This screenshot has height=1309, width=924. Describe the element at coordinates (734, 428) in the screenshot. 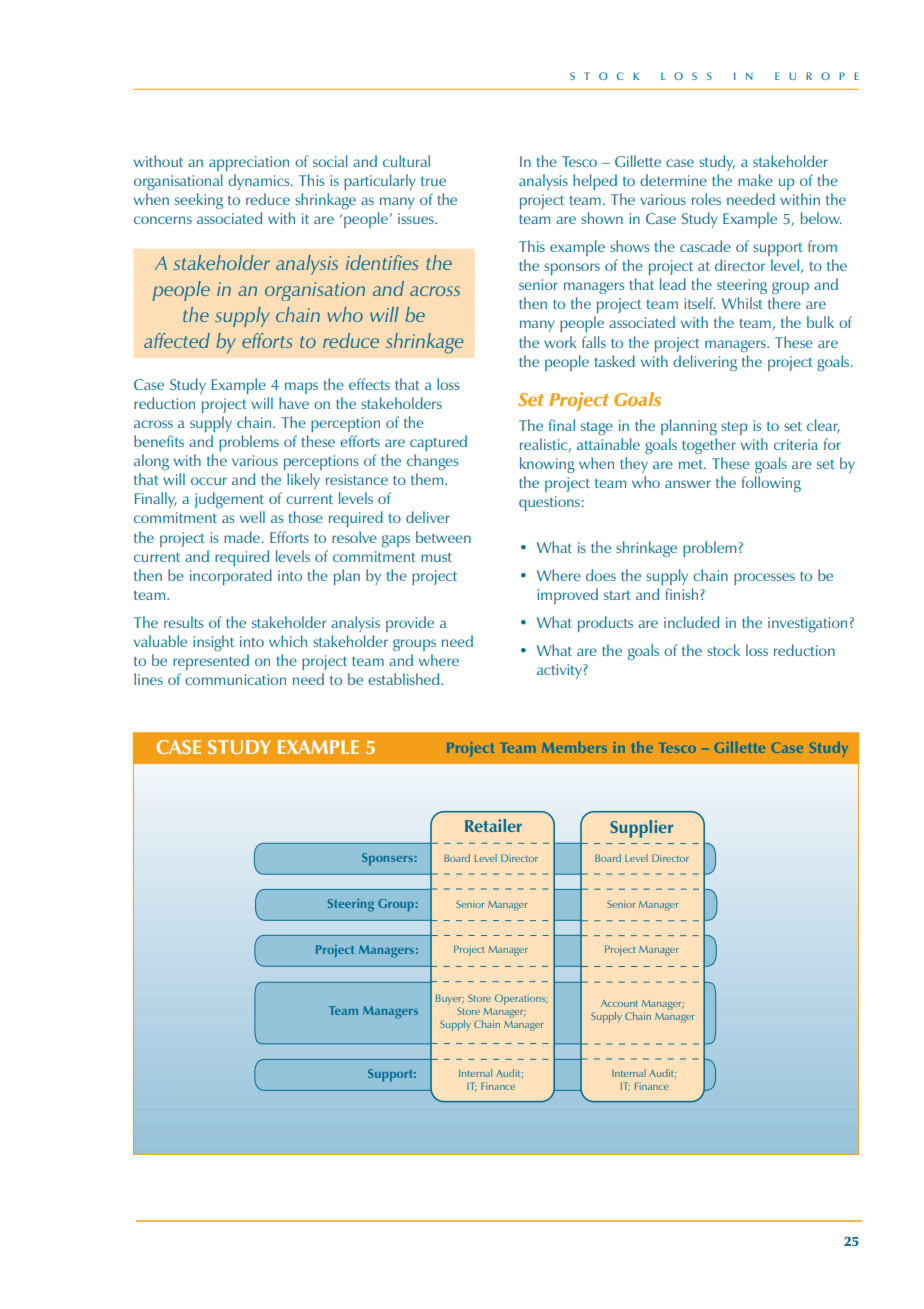

I see `step` at that location.
